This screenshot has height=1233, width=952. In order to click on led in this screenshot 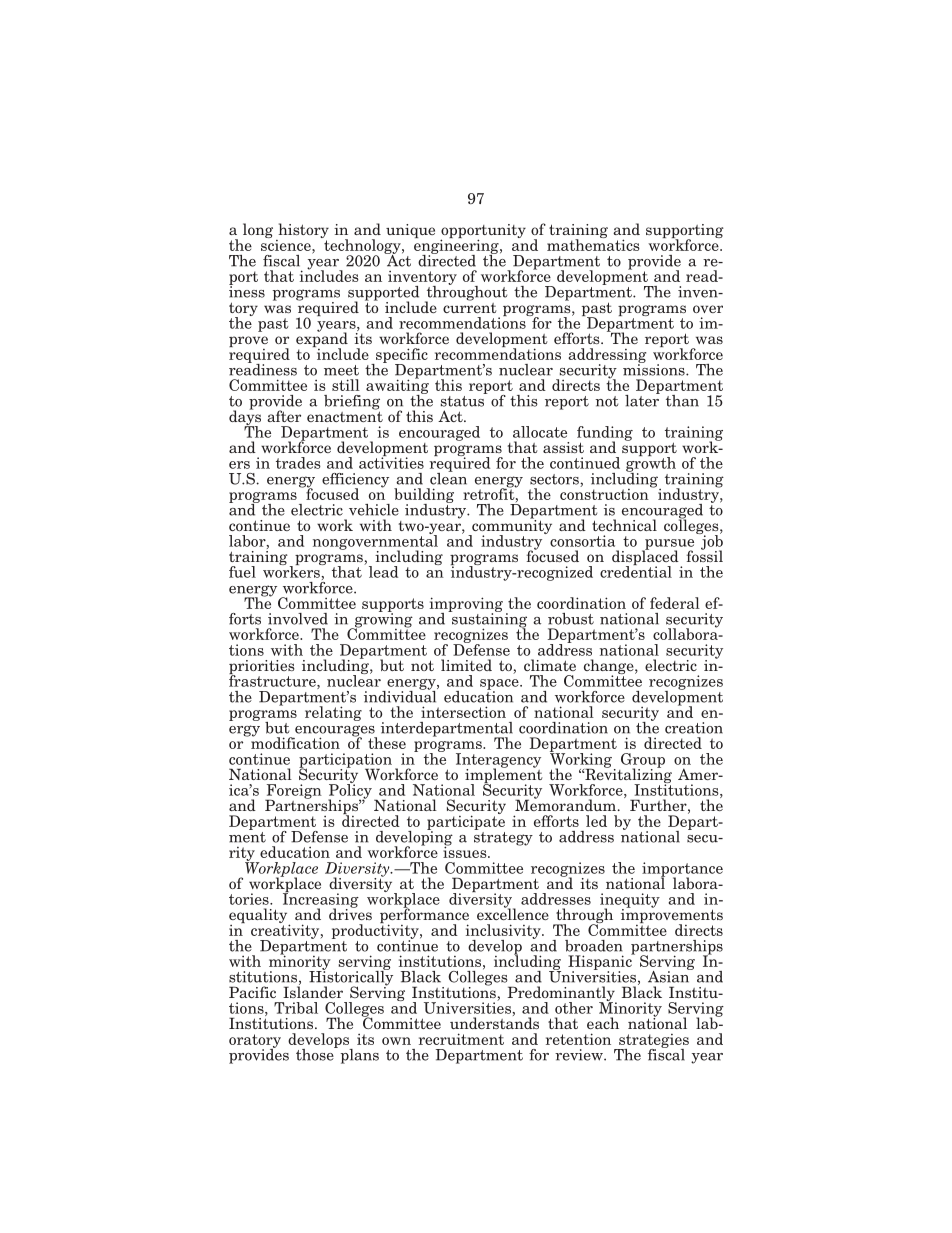, I will do `click(596, 821)`.
